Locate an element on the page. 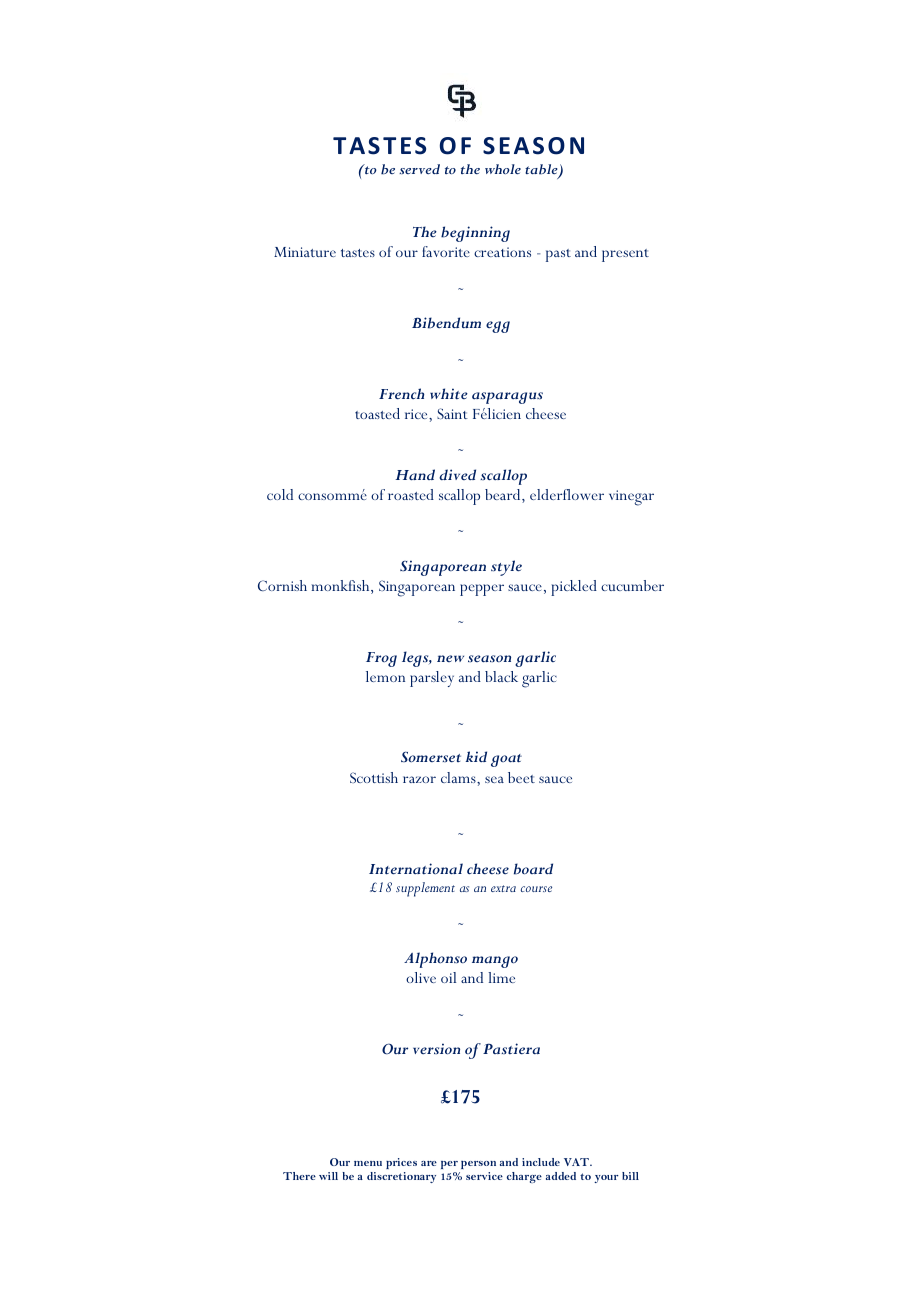 This page has height=1311, width=924. Cornish is located at coordinates (282, 585).
